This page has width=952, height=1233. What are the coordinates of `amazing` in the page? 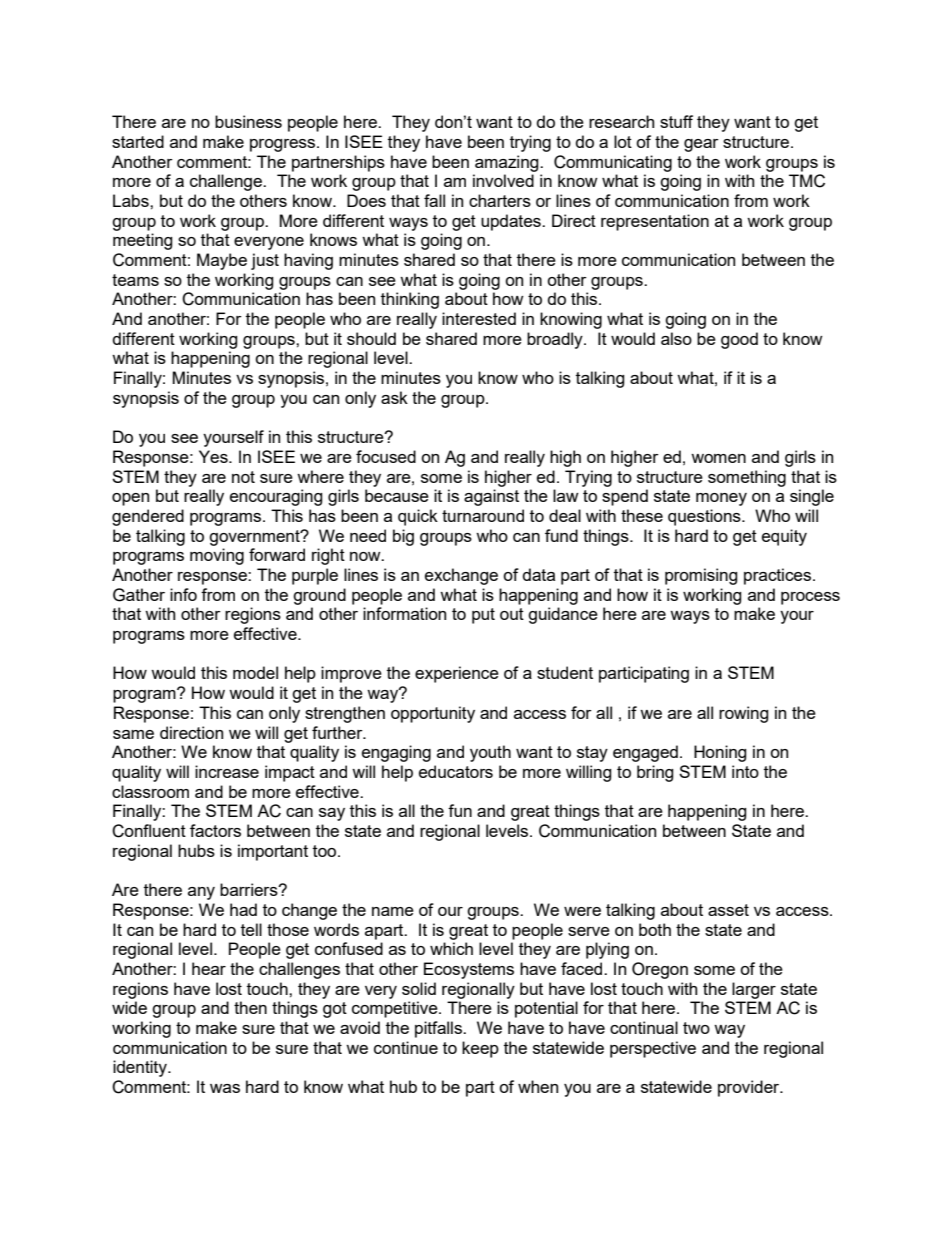 It's located at (508, 163).
